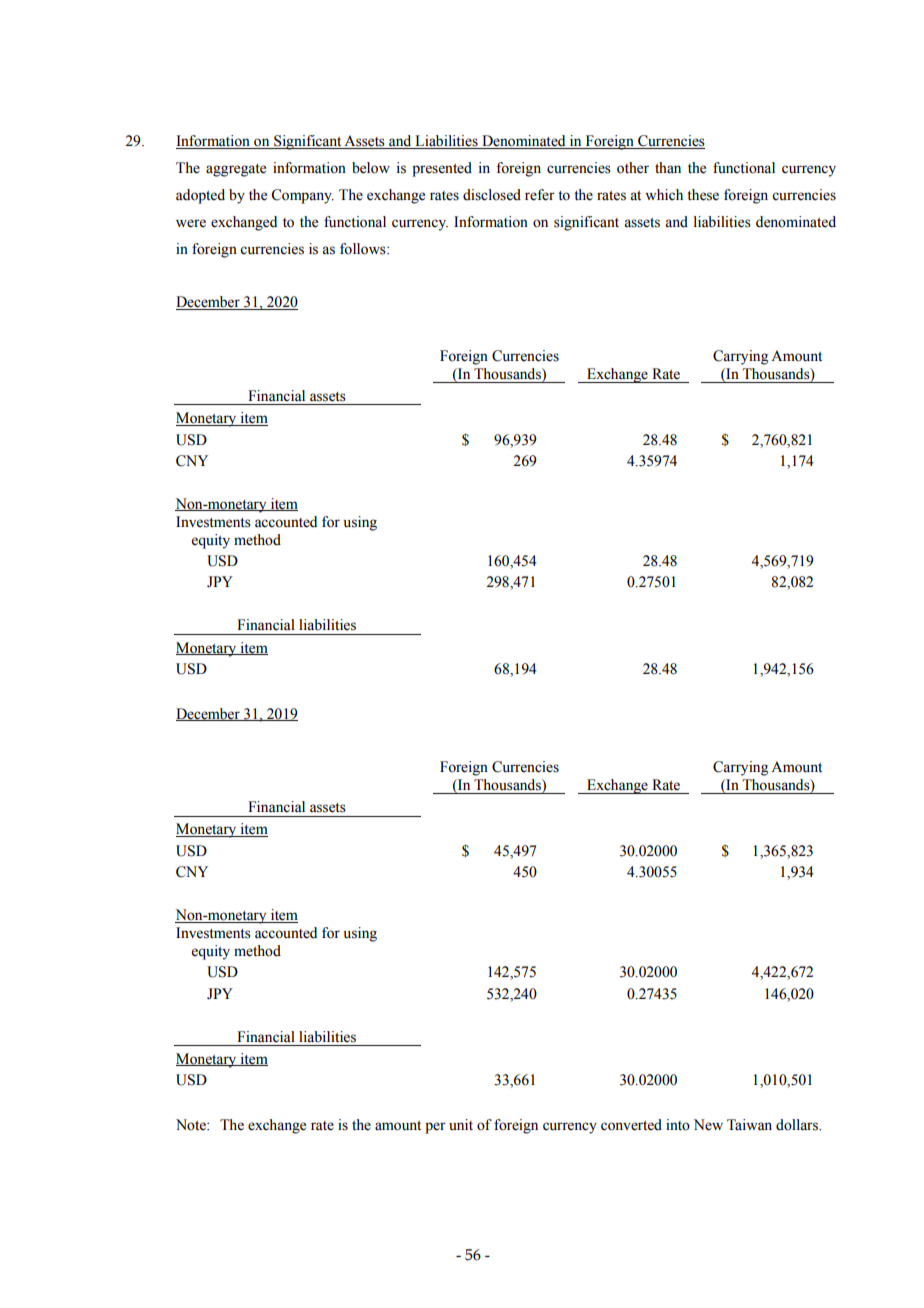 This screenshot has width=924, height=1308. Describe the element at coordinates (302, 196) in the screenshot. I see `Company` at that location.
